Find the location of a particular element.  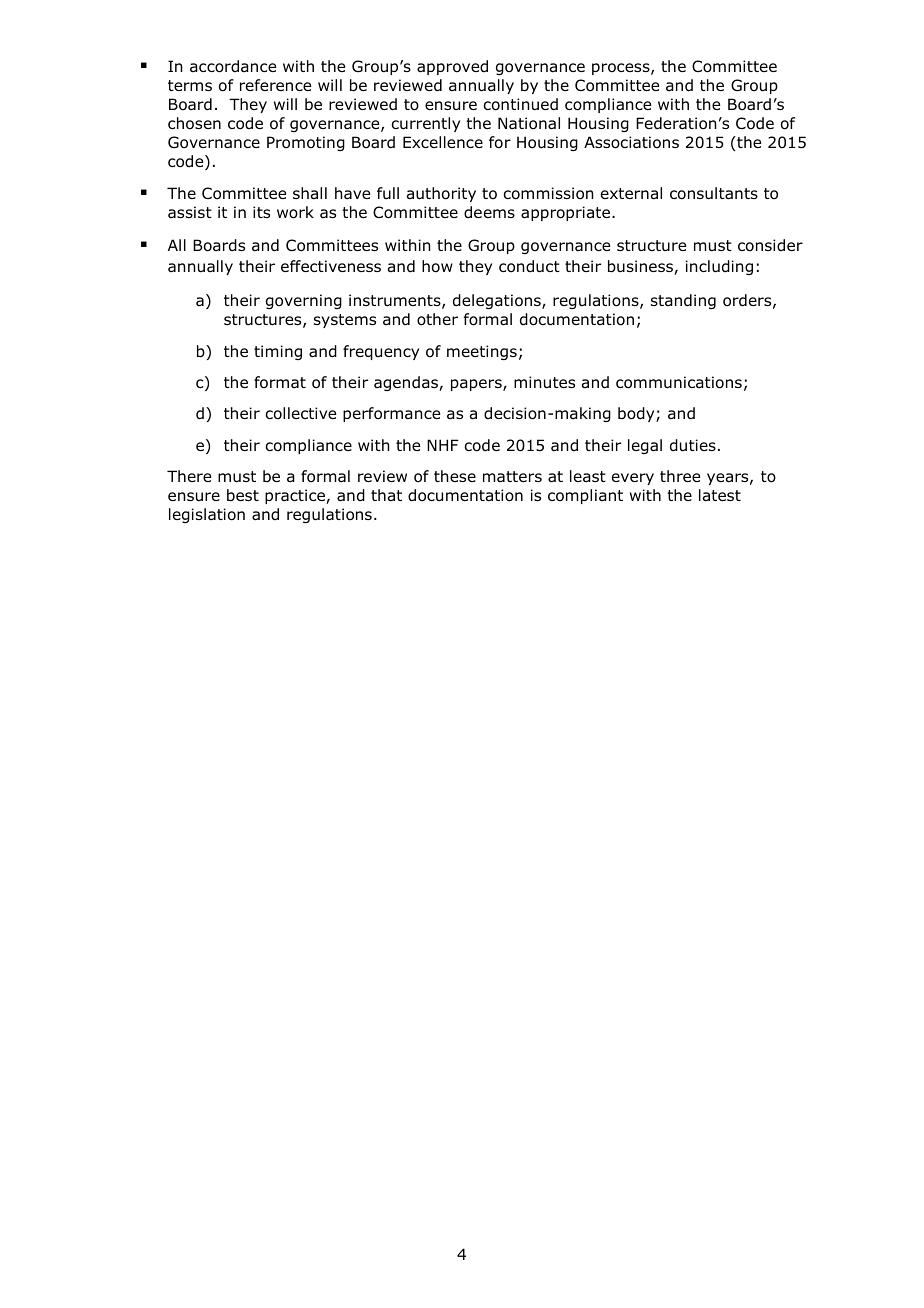

governing is located at coordinates (304, 301).
